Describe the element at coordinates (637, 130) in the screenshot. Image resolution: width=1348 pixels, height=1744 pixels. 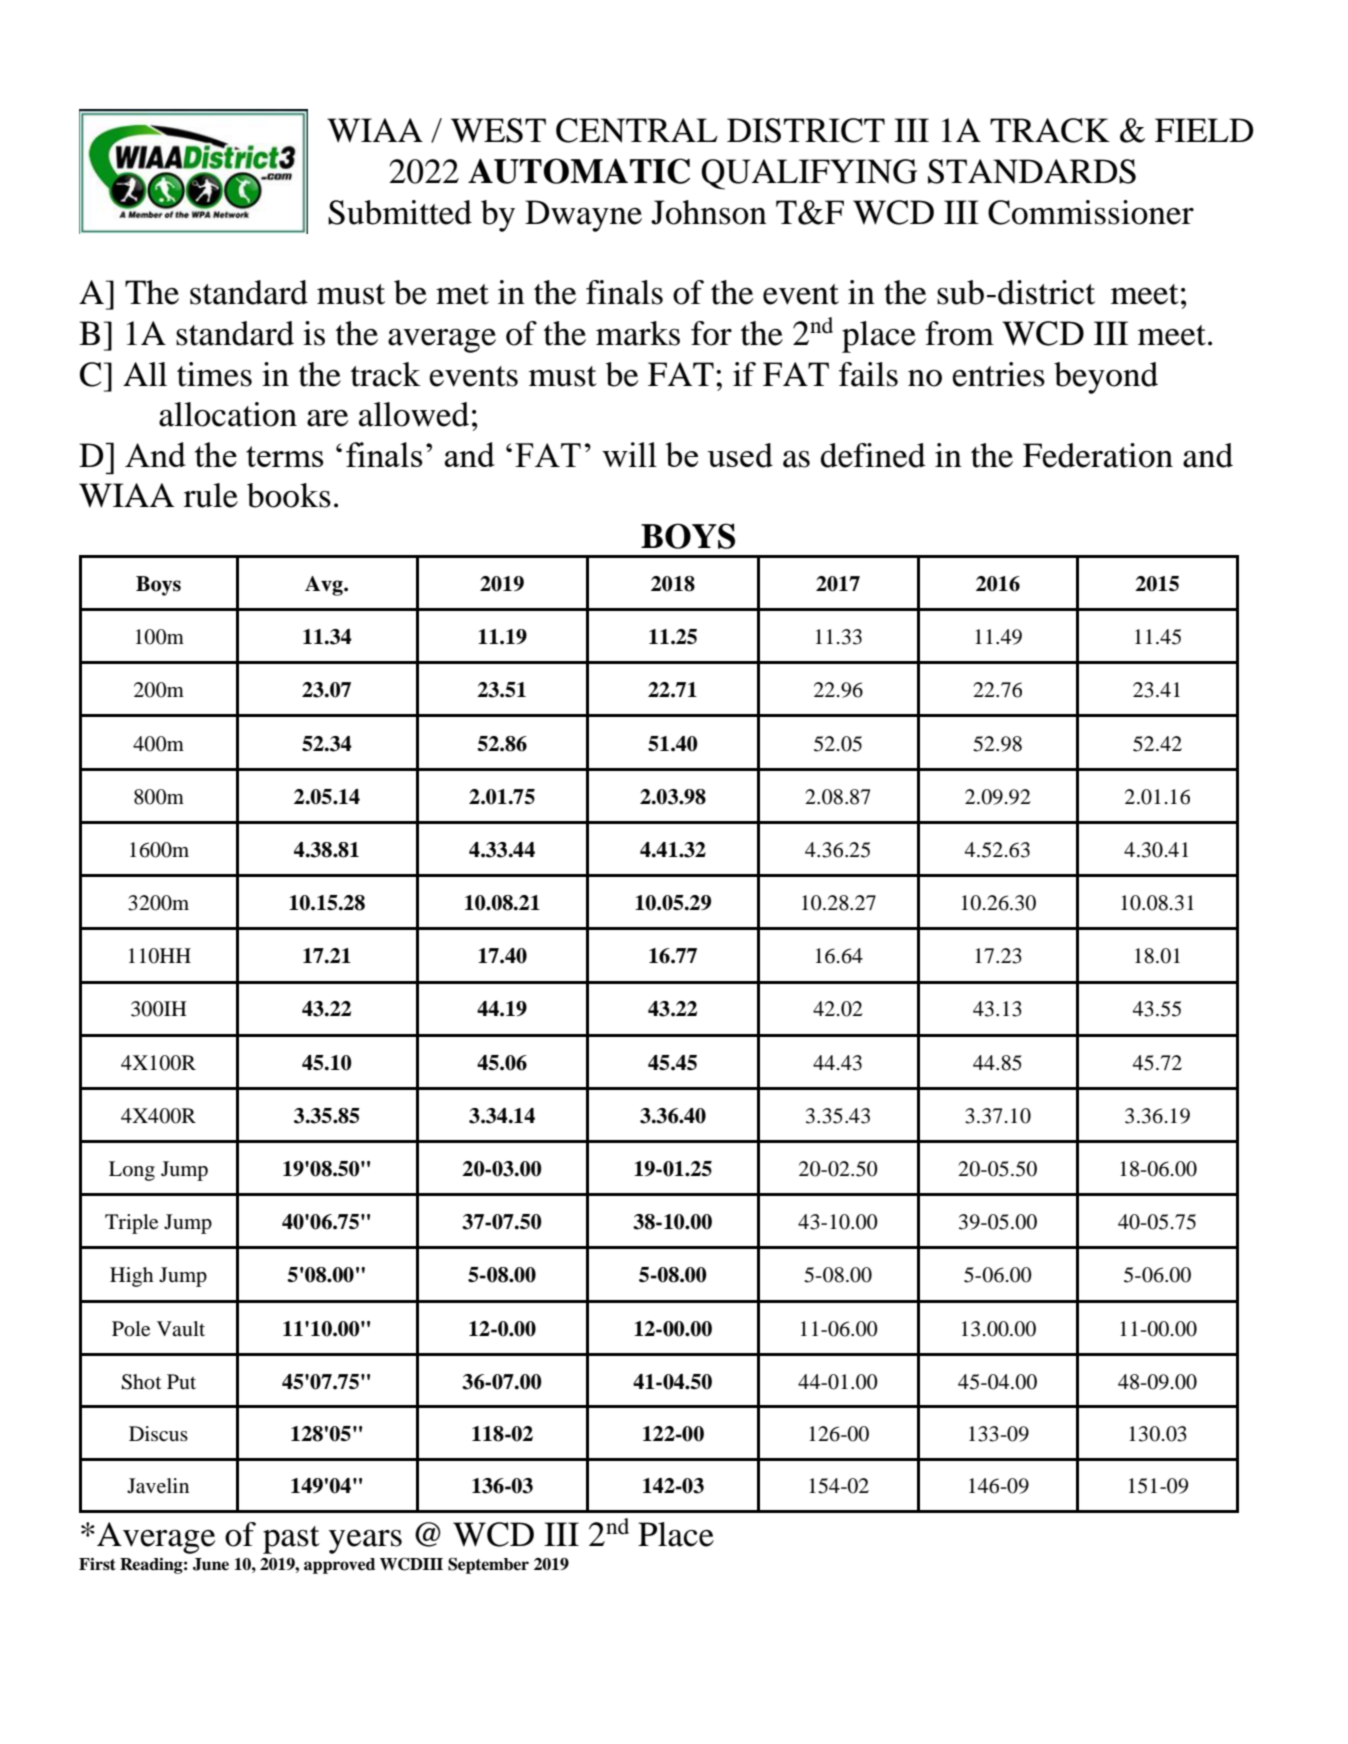
I see `CENTRAL` at that location.
